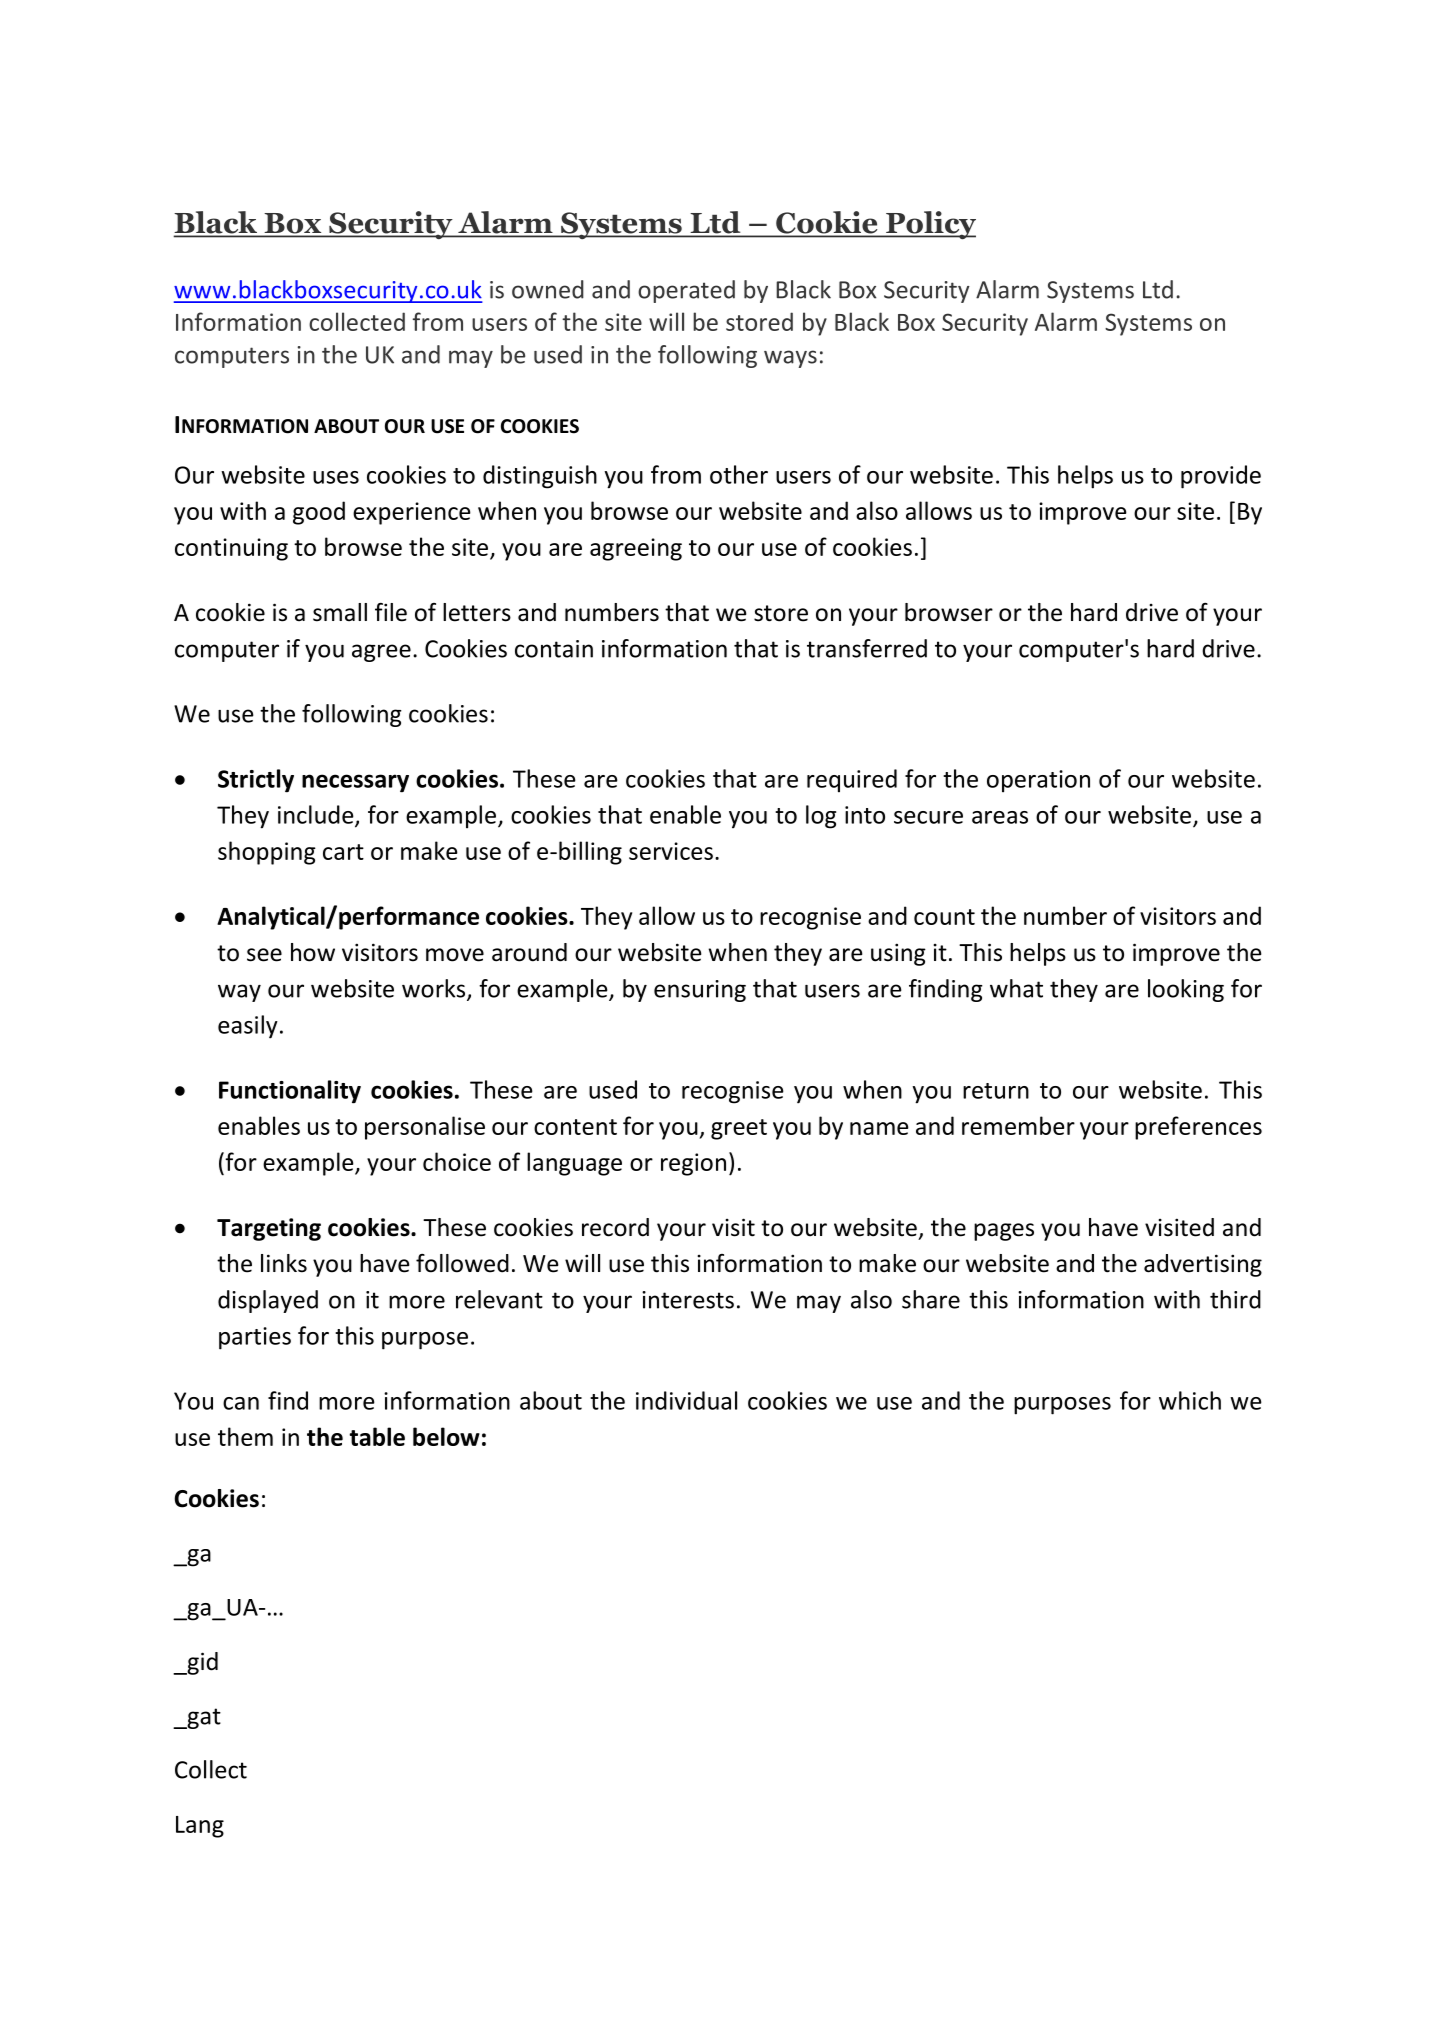 The height and width of the image is (2030, 1436). I want to click on ensuring, so click(700, 991).
